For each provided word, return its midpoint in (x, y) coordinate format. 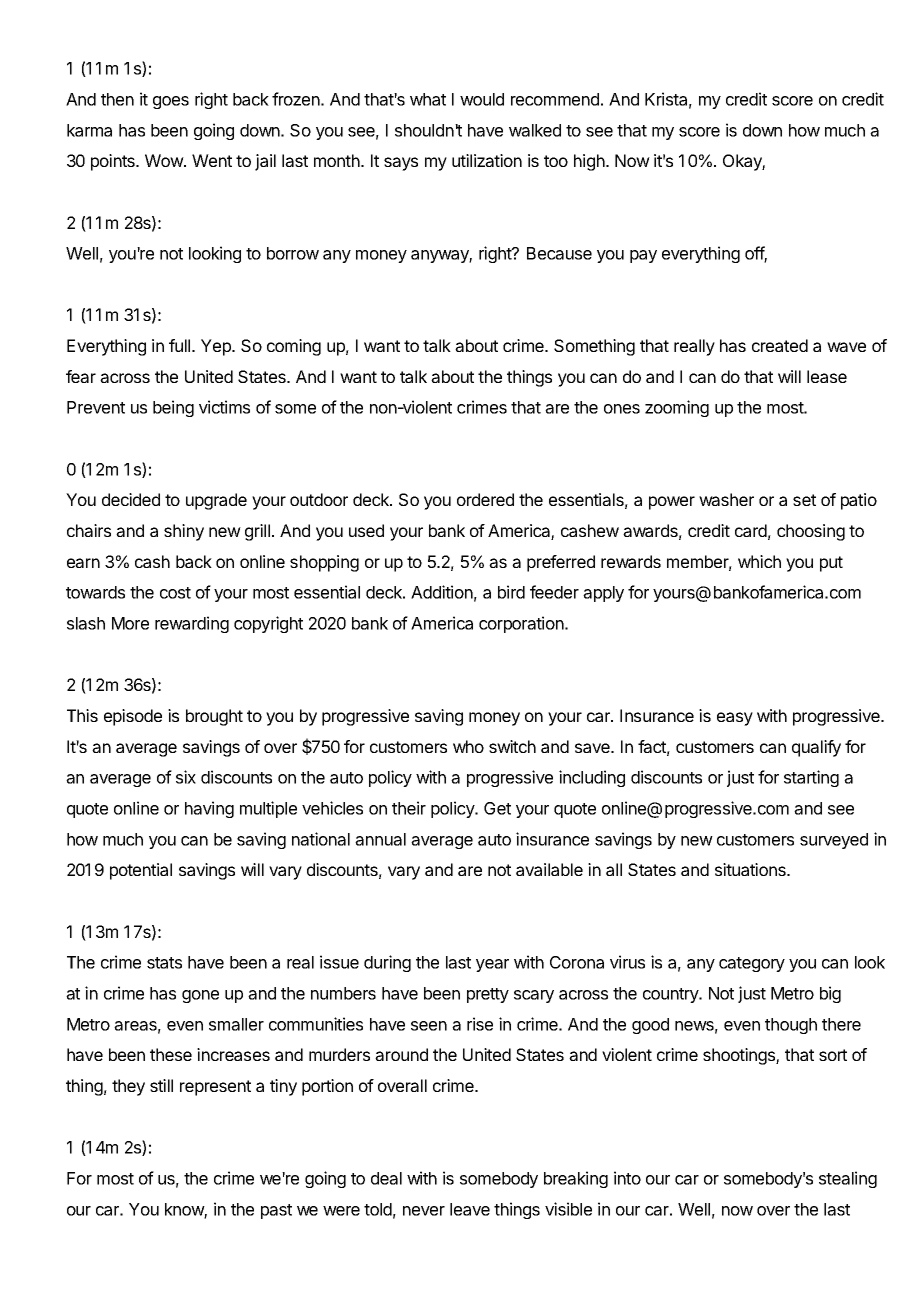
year (492, 965)
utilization (487, 160)
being (173, 408)
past (276, 1211)
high (589, 162)
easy (735, 719)
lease (827, 376)
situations (751, 869)
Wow (165, 160)
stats (164, 963)
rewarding (192, 624)
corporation (522, 624)
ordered (485, 499)
